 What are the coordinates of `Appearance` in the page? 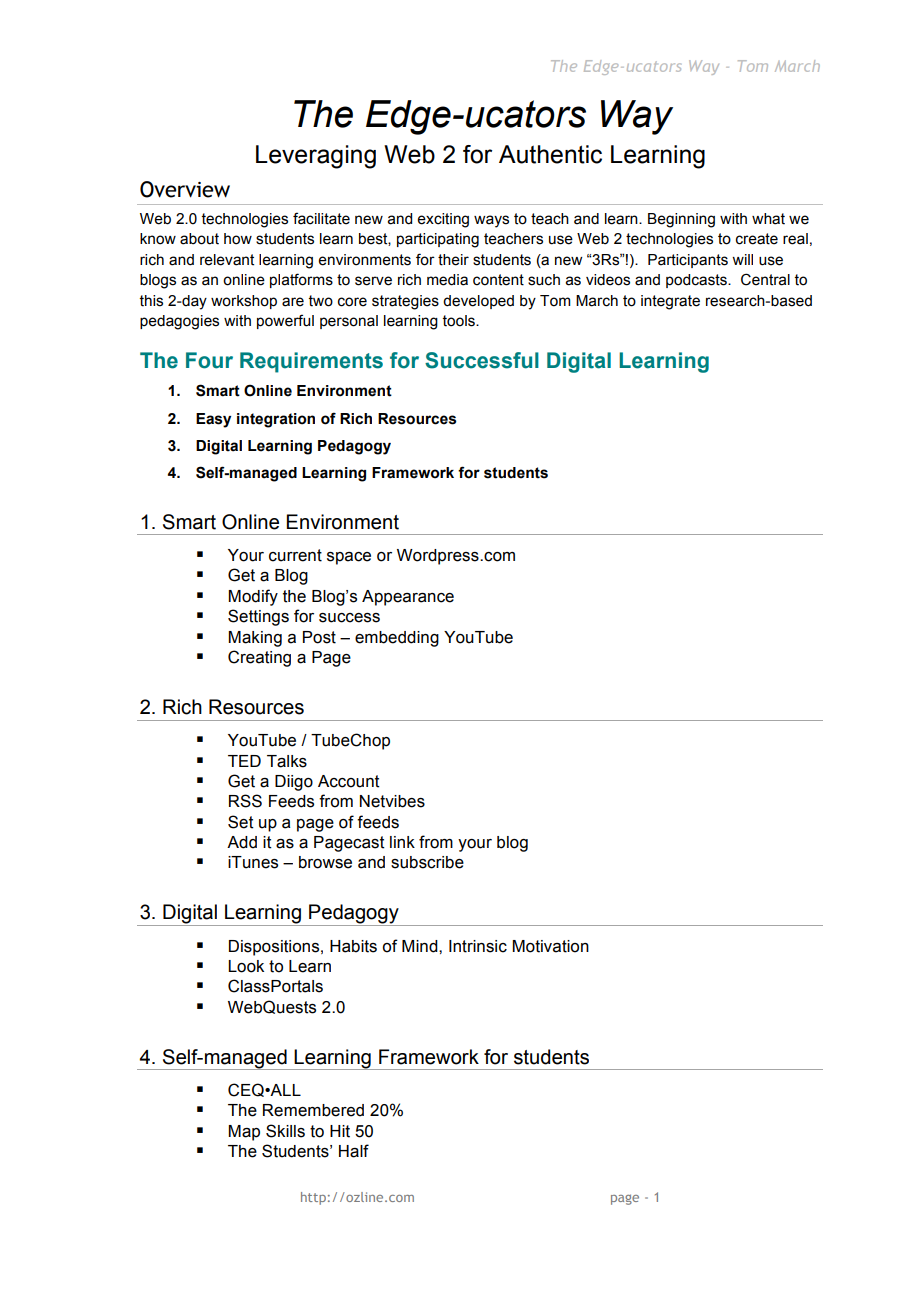 It's located at (408, 598).
